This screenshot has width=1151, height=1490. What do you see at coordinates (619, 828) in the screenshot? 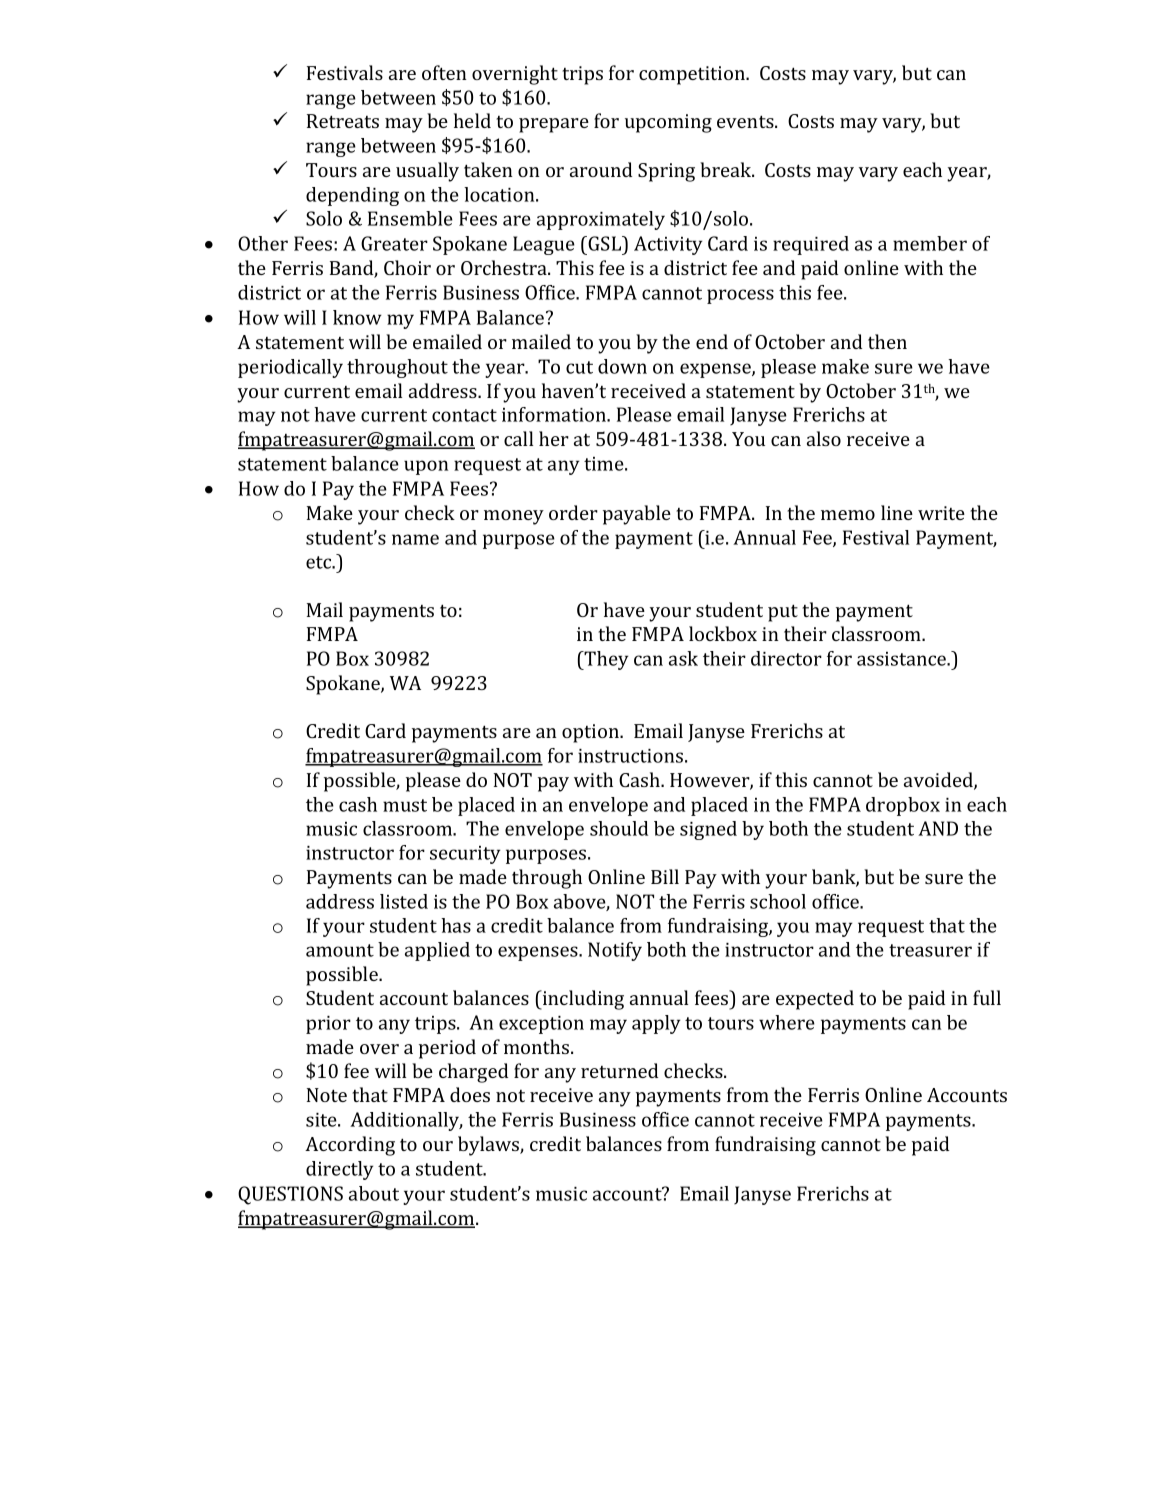
I see `should` at bounding box center [619, 828].
